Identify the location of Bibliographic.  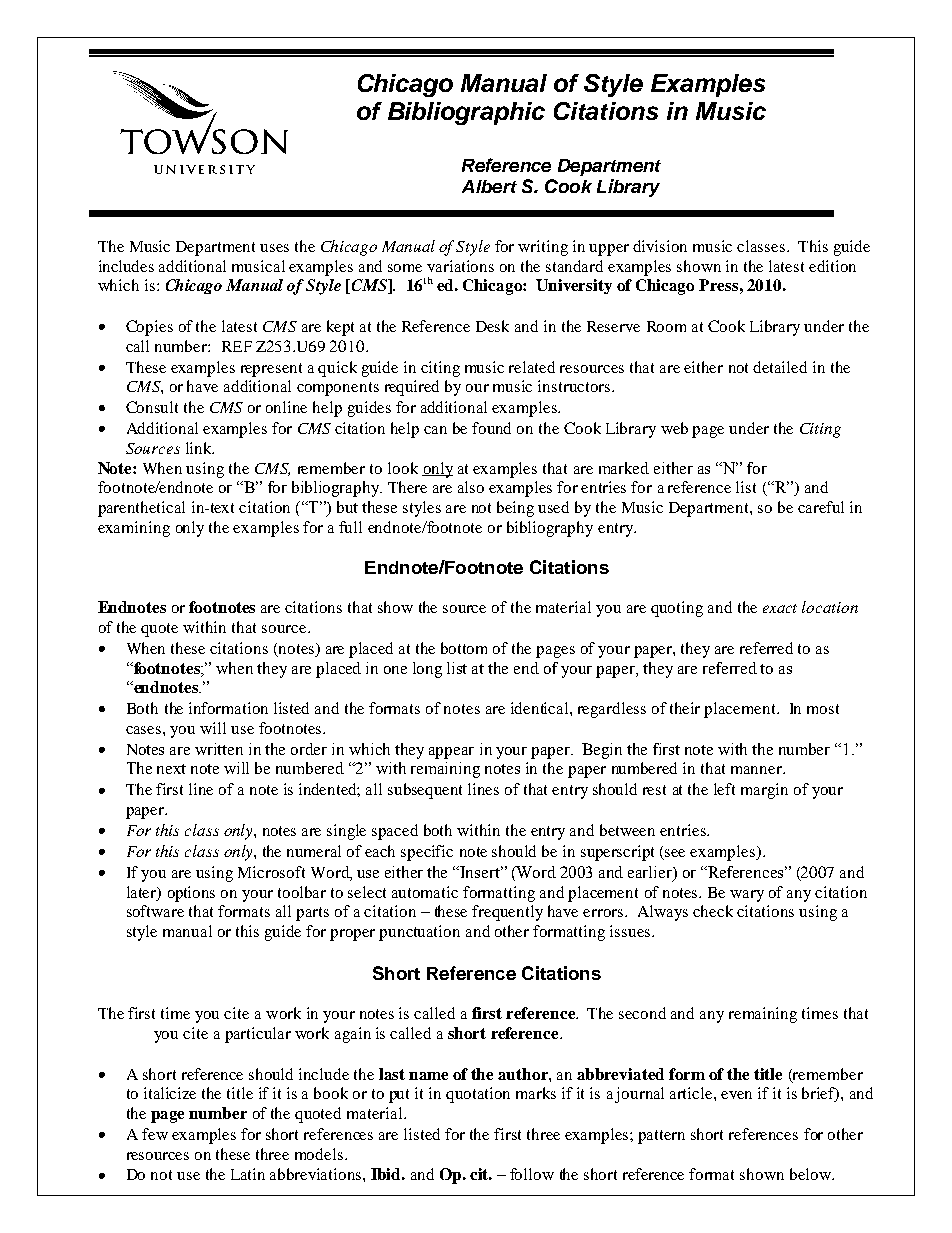
(466, 113).
